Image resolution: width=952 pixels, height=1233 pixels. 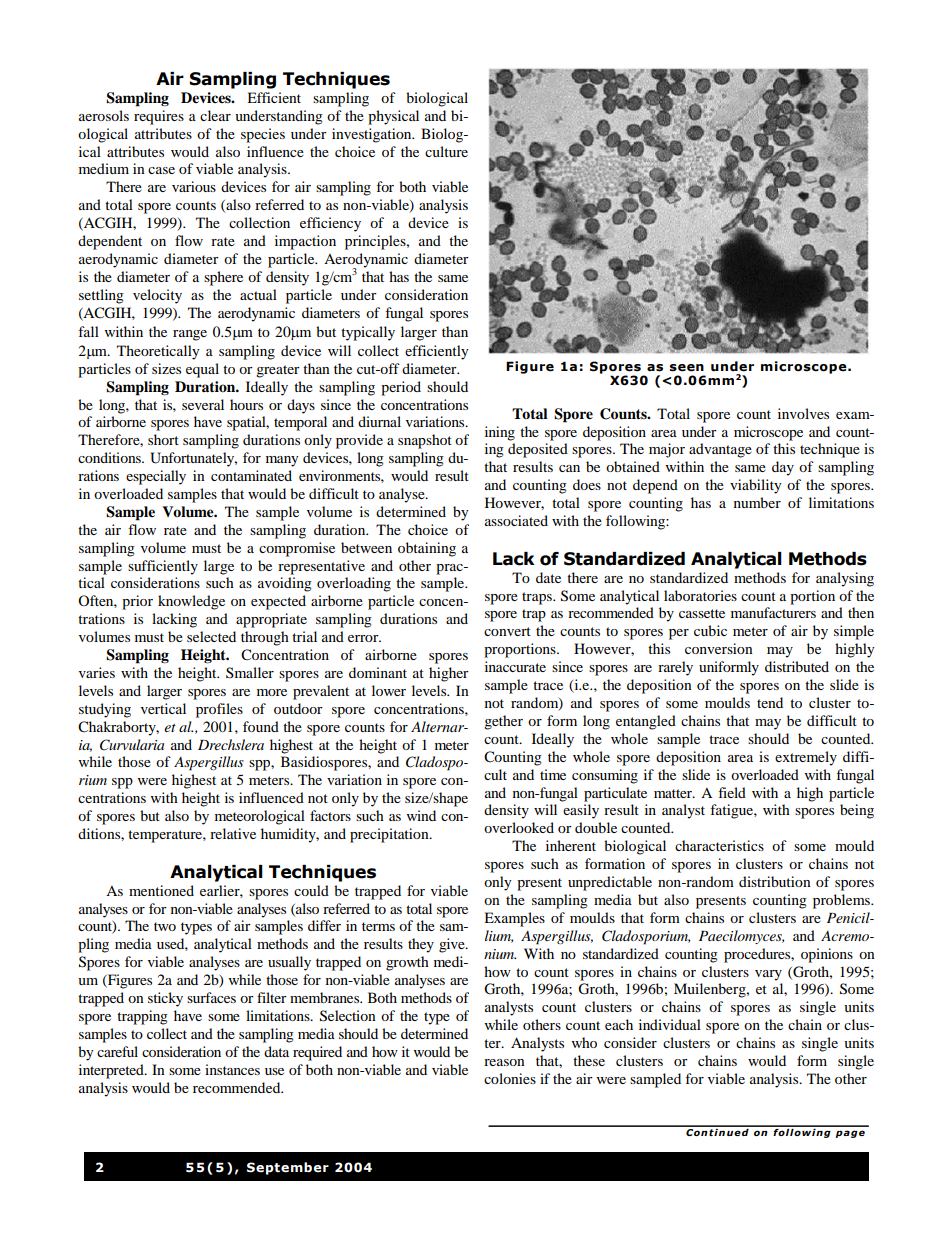 I want to click on short, so click(x=163, y=439).
